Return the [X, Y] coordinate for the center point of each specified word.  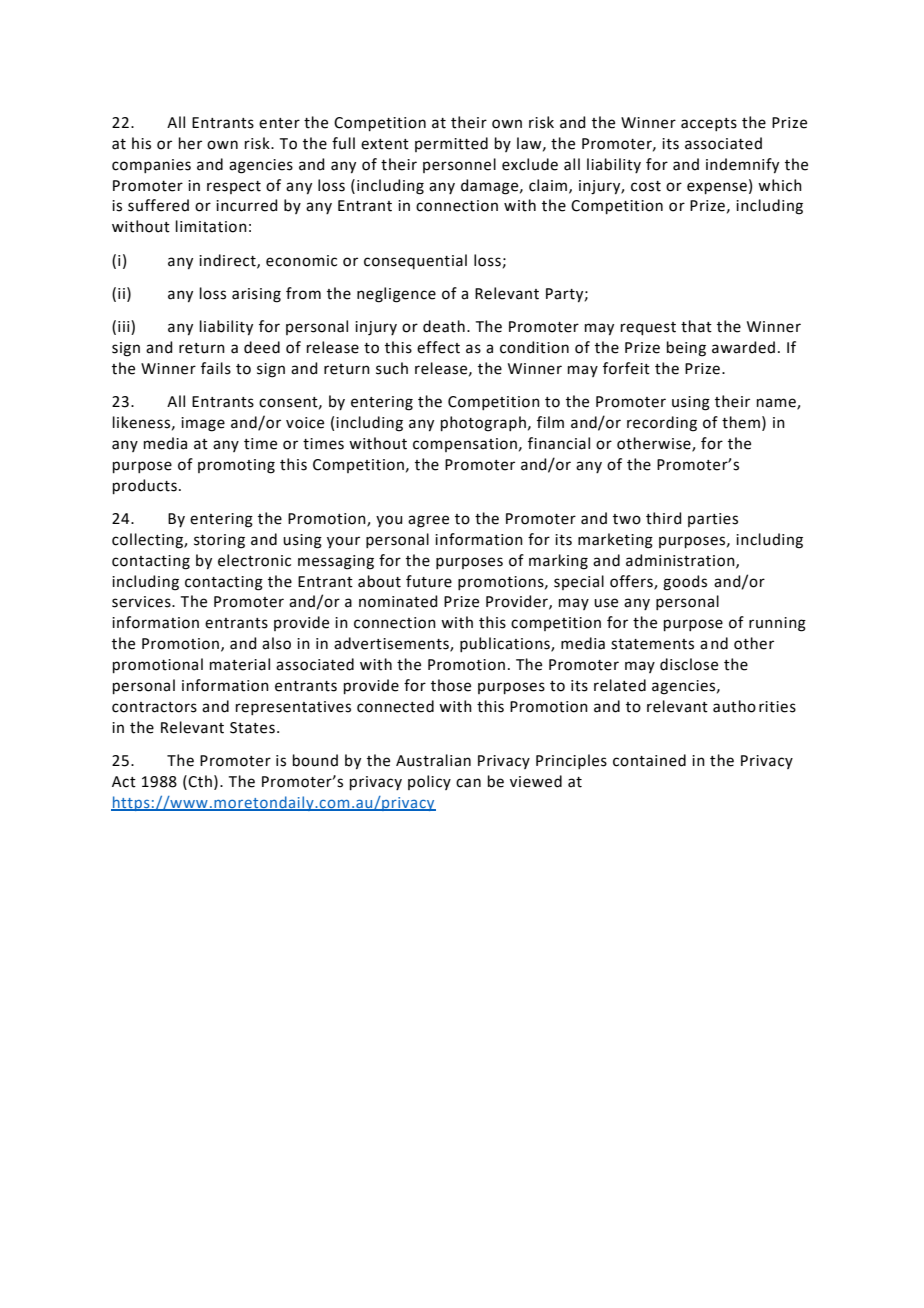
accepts [709, 124]
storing [219, 541]
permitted [451, 144]
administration [681, 561]
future [429, 581]
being [686, 349]
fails [216, 368]
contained [649, 760]
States [252, 728]
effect [438, 347]
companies [151, 166]
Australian [433, 760]
